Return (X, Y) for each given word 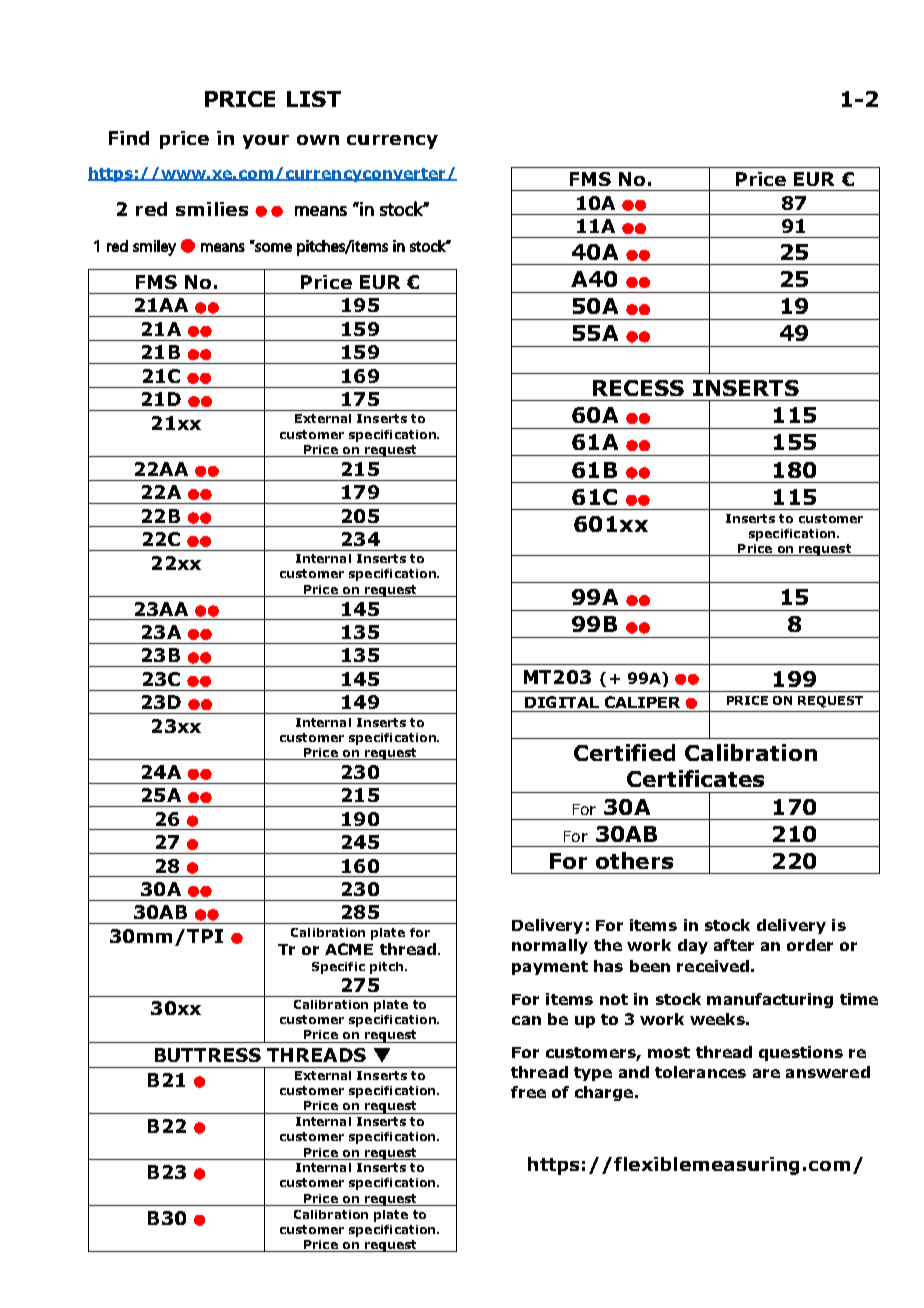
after (734, 945)
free (528, 1092)
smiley (154, 248)
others (634, 860)
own (318, 140)
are (766, 1073)
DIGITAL (562, 702)
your (266, 142)
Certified (624, 752)
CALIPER (642, 702)
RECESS (638, 388)
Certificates (695, 778)
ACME (349, 949)
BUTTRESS (208, 1055)
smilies (212, 209)
